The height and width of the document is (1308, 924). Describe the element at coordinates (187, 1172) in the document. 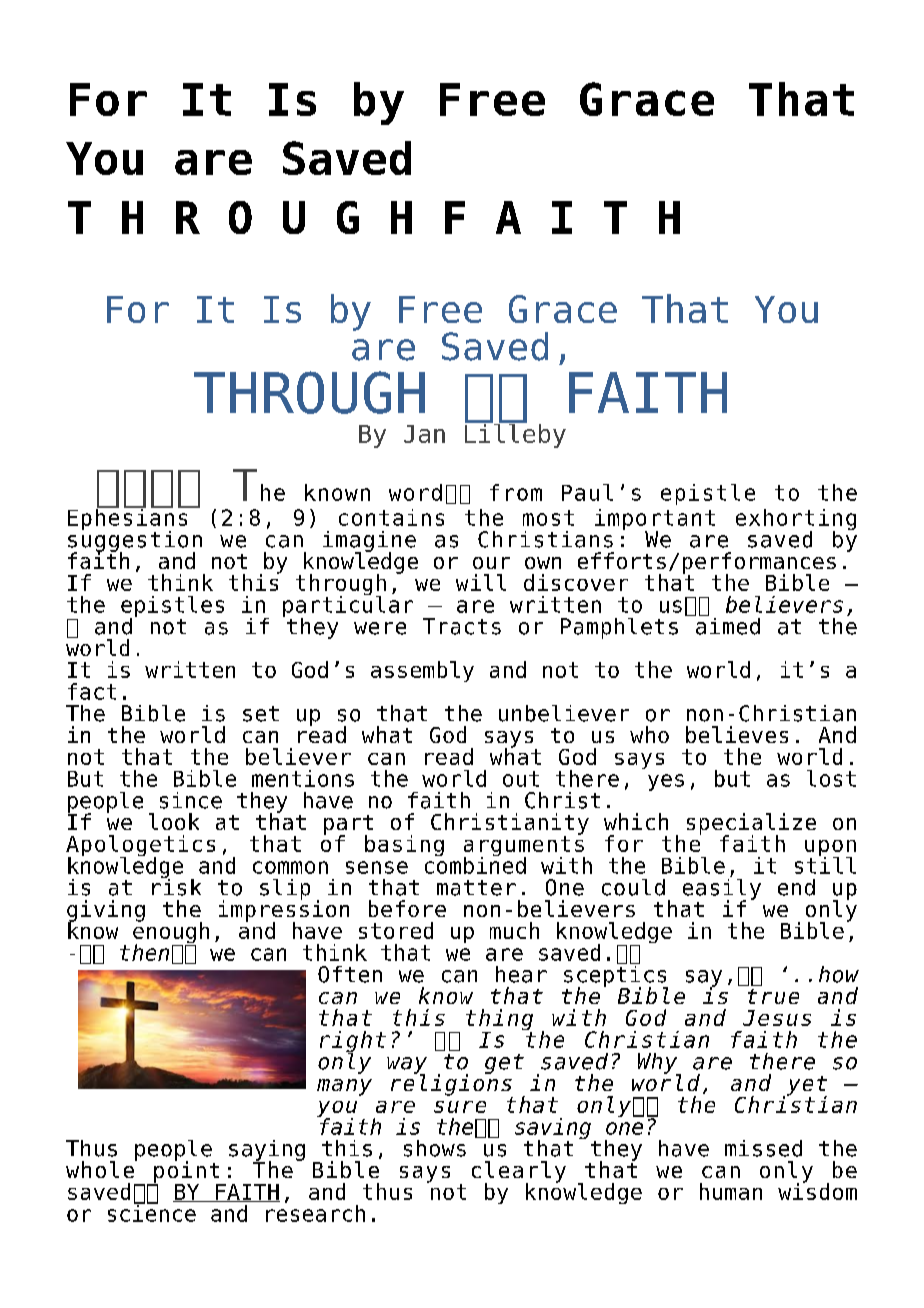

I see `point` at that location.
